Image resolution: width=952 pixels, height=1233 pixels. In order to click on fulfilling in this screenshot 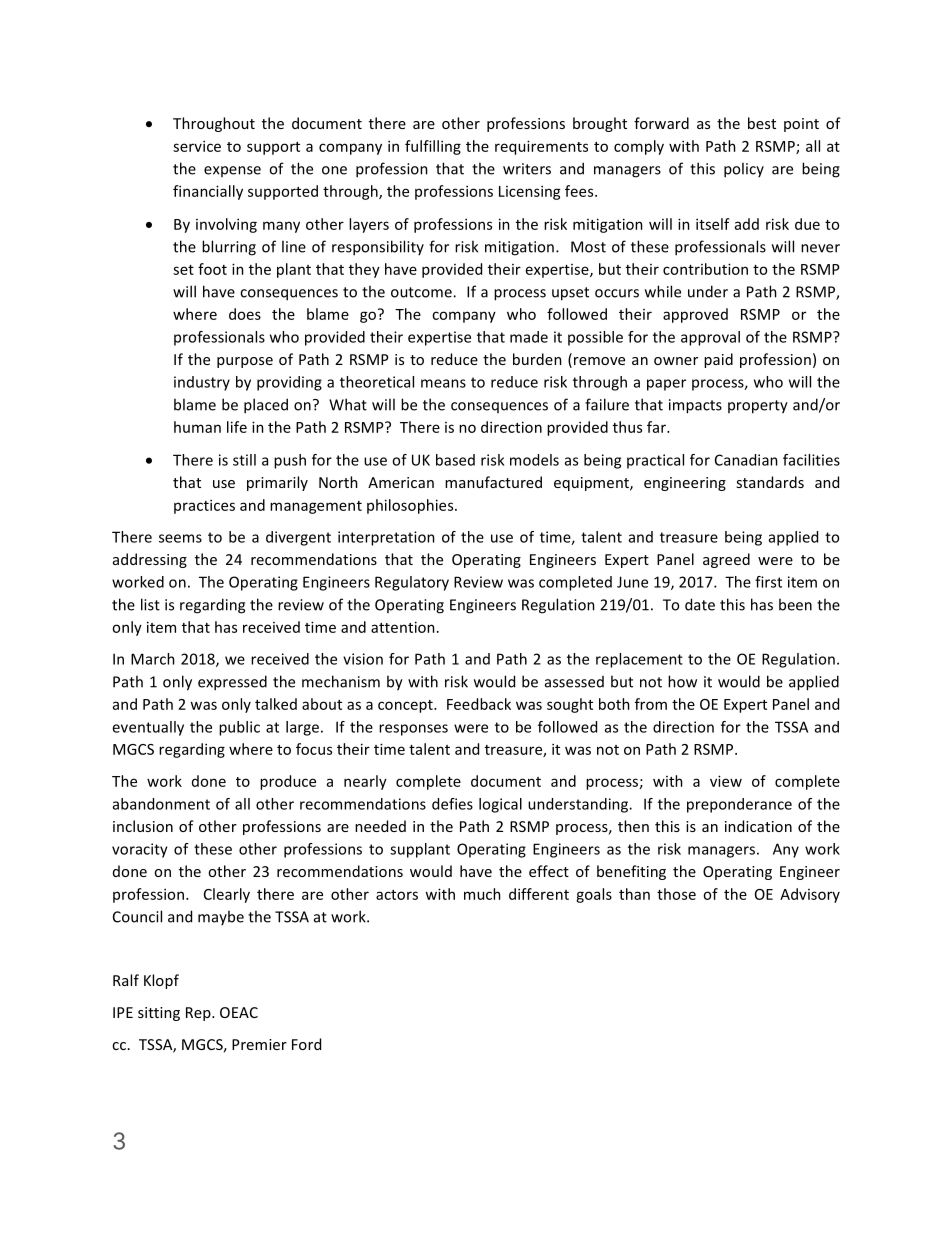, I will do `click(433, 147)`.
